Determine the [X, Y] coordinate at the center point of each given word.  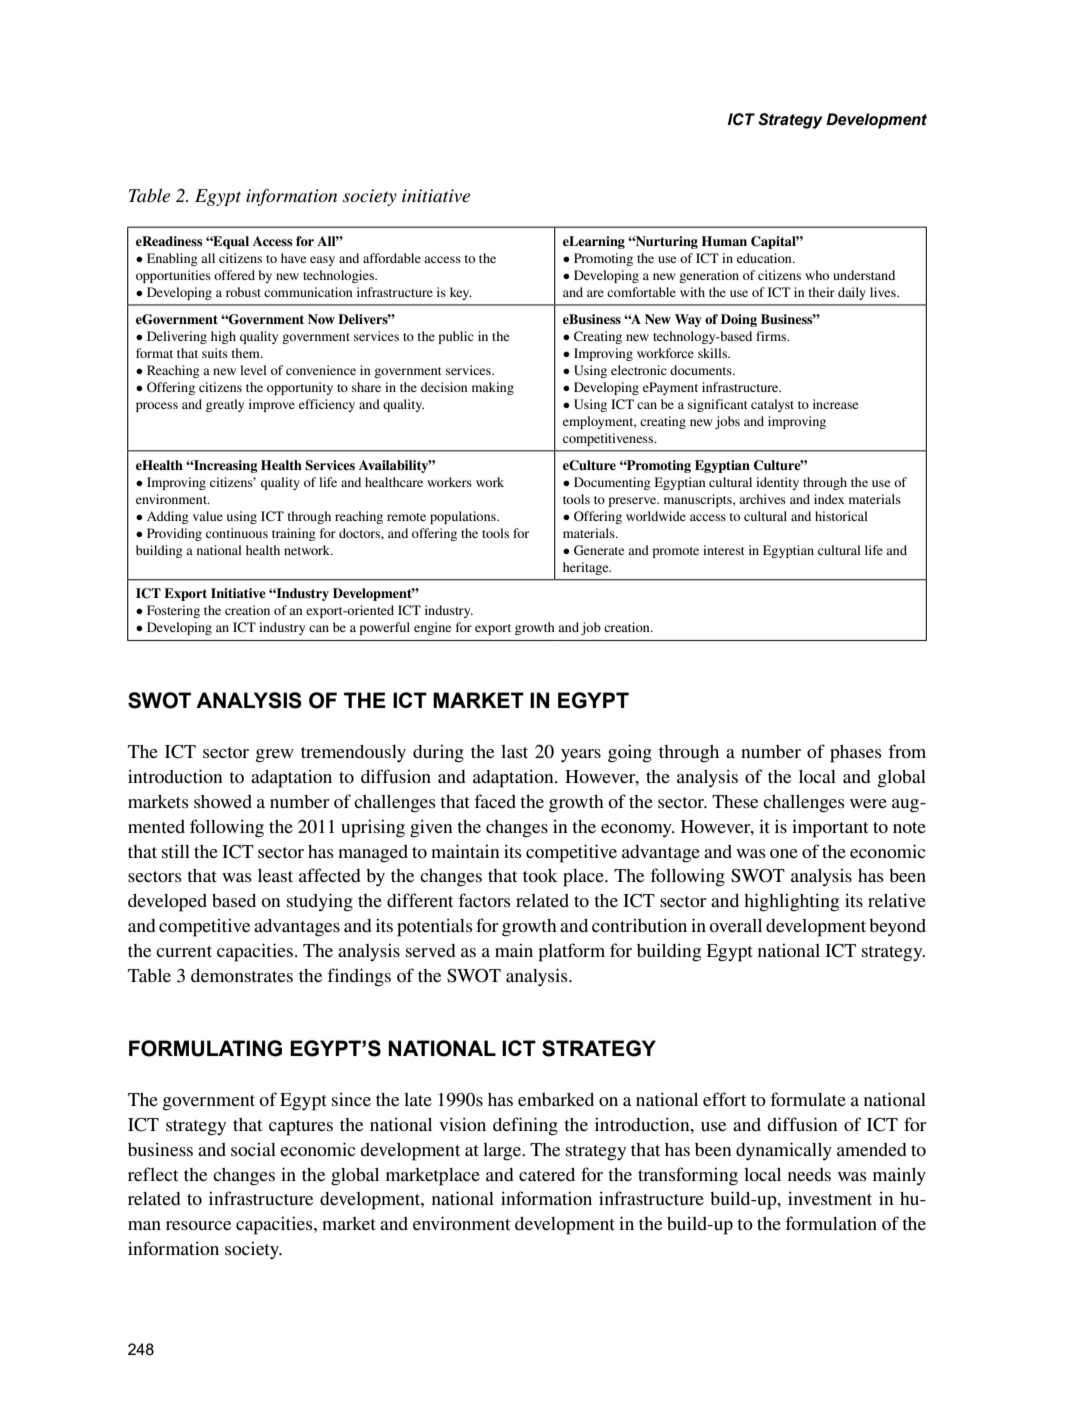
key [461, 293]
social [253, 1149]
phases [856, 754]
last [514, 751]
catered [547, 1174]
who [817, 275]
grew [275, 756]
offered [234, 275]
